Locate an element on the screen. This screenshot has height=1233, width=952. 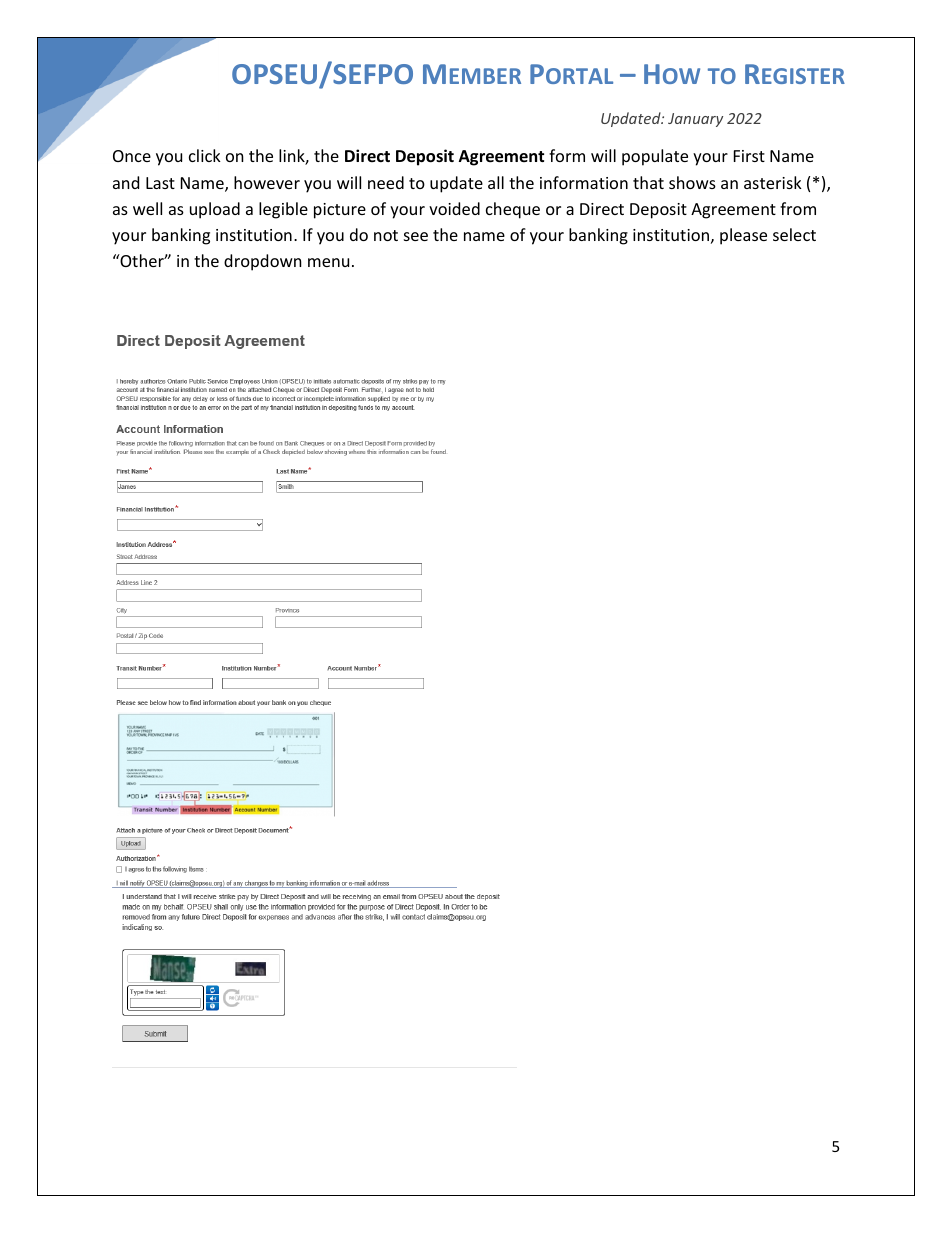
asterisk is located at coordinates (773, 182).
